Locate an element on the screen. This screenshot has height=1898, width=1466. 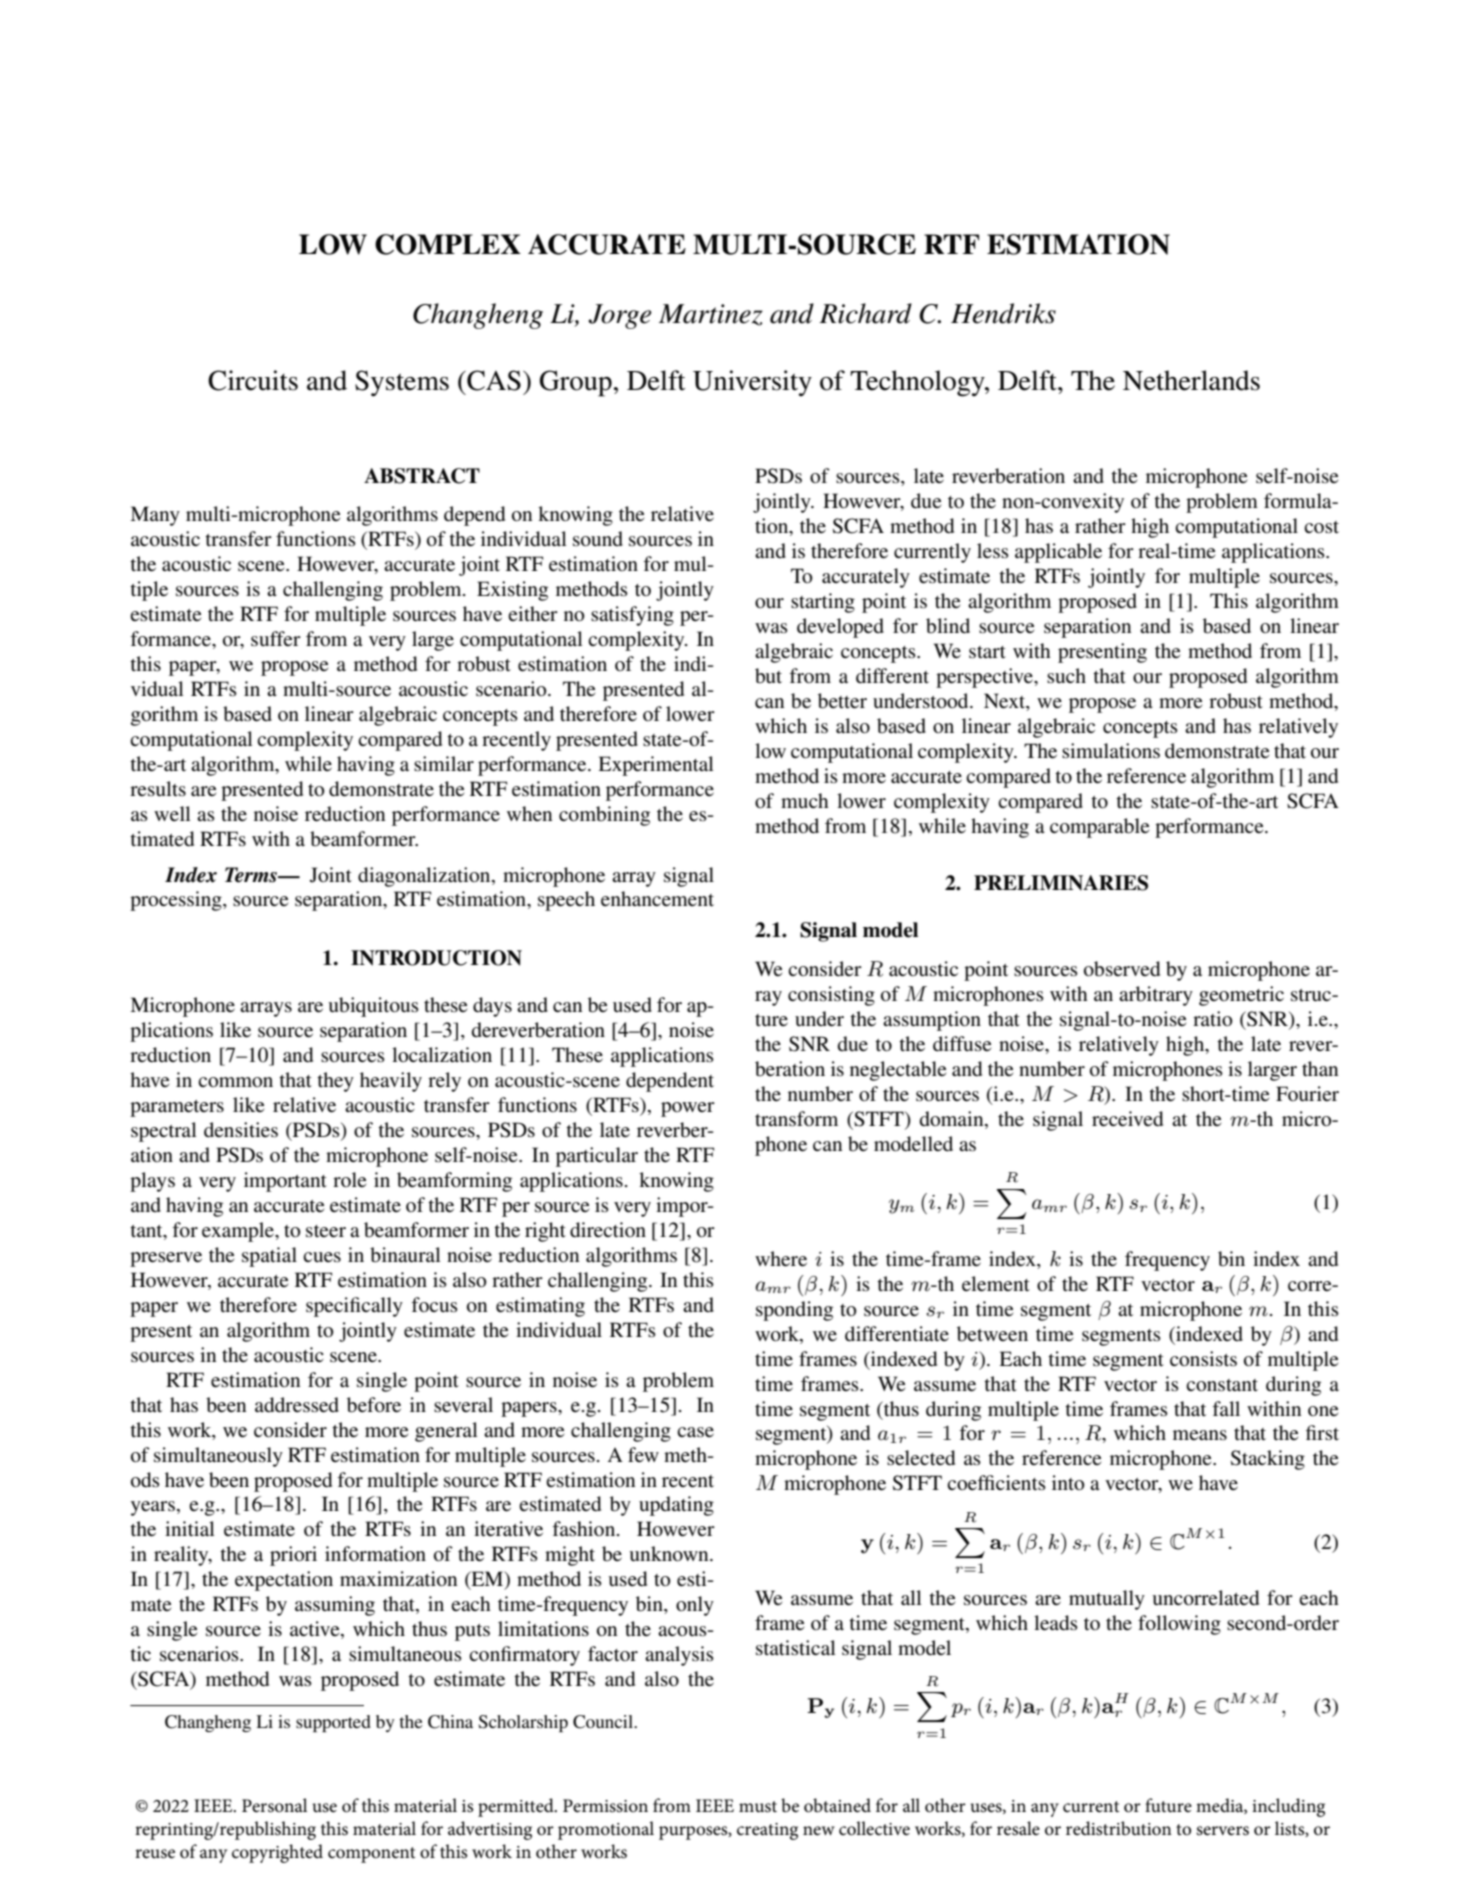
Personal is located at coordinates (274, 1805).
